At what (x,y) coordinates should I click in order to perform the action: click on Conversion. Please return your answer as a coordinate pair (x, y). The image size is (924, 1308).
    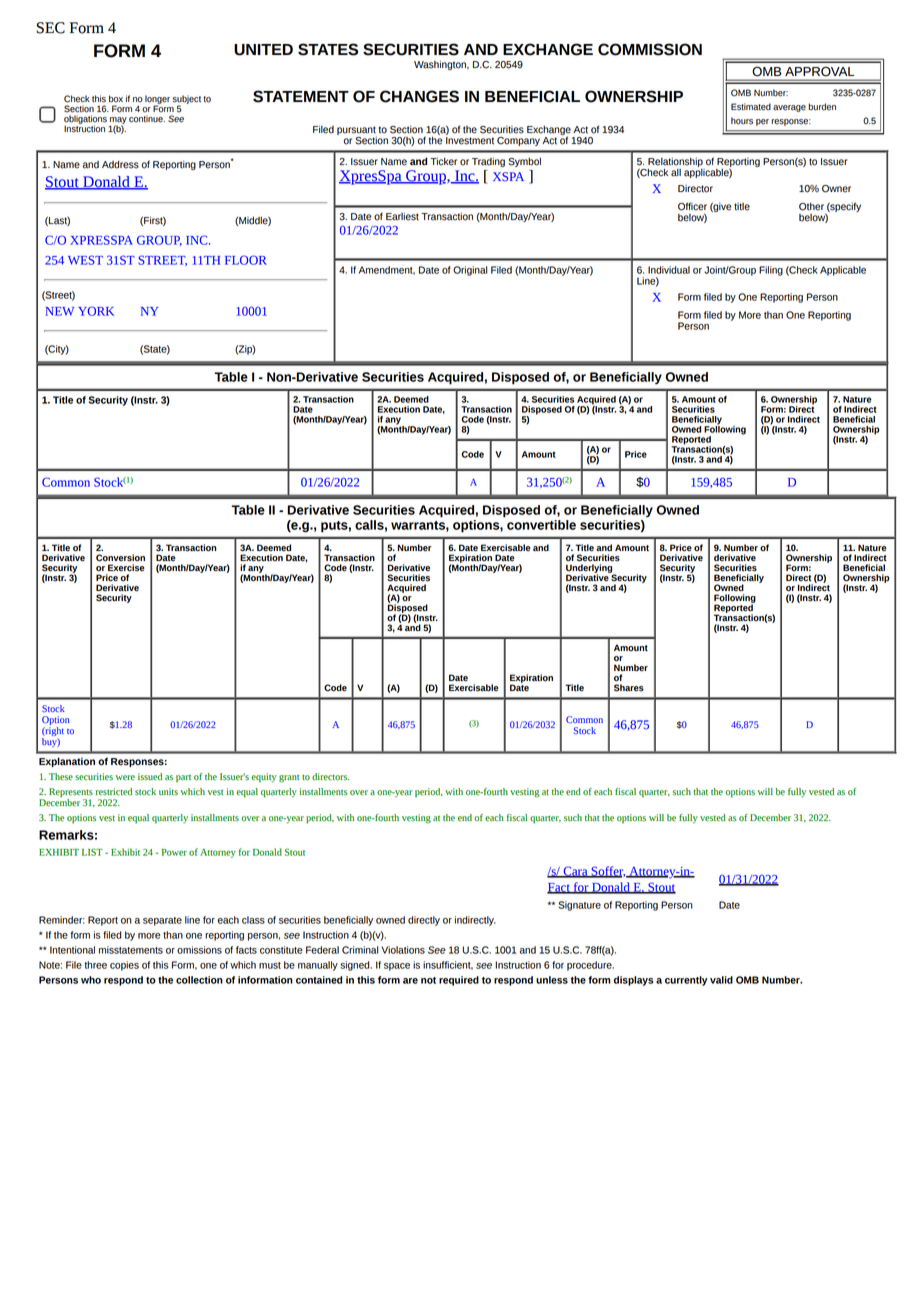
    Looking at the image, I should click on (120, 558).
